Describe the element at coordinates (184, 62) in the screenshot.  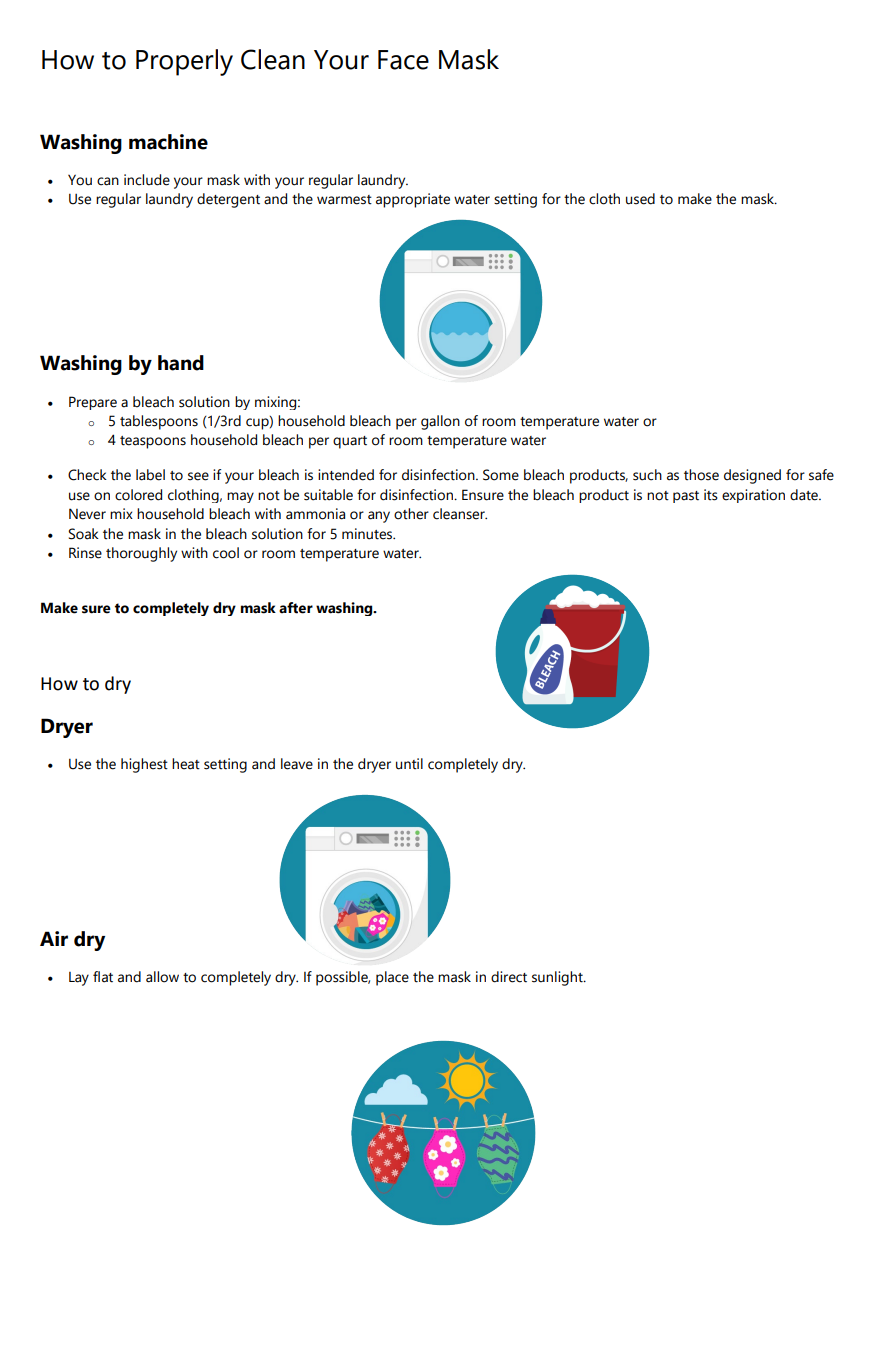
I see `Properly` at that location.
